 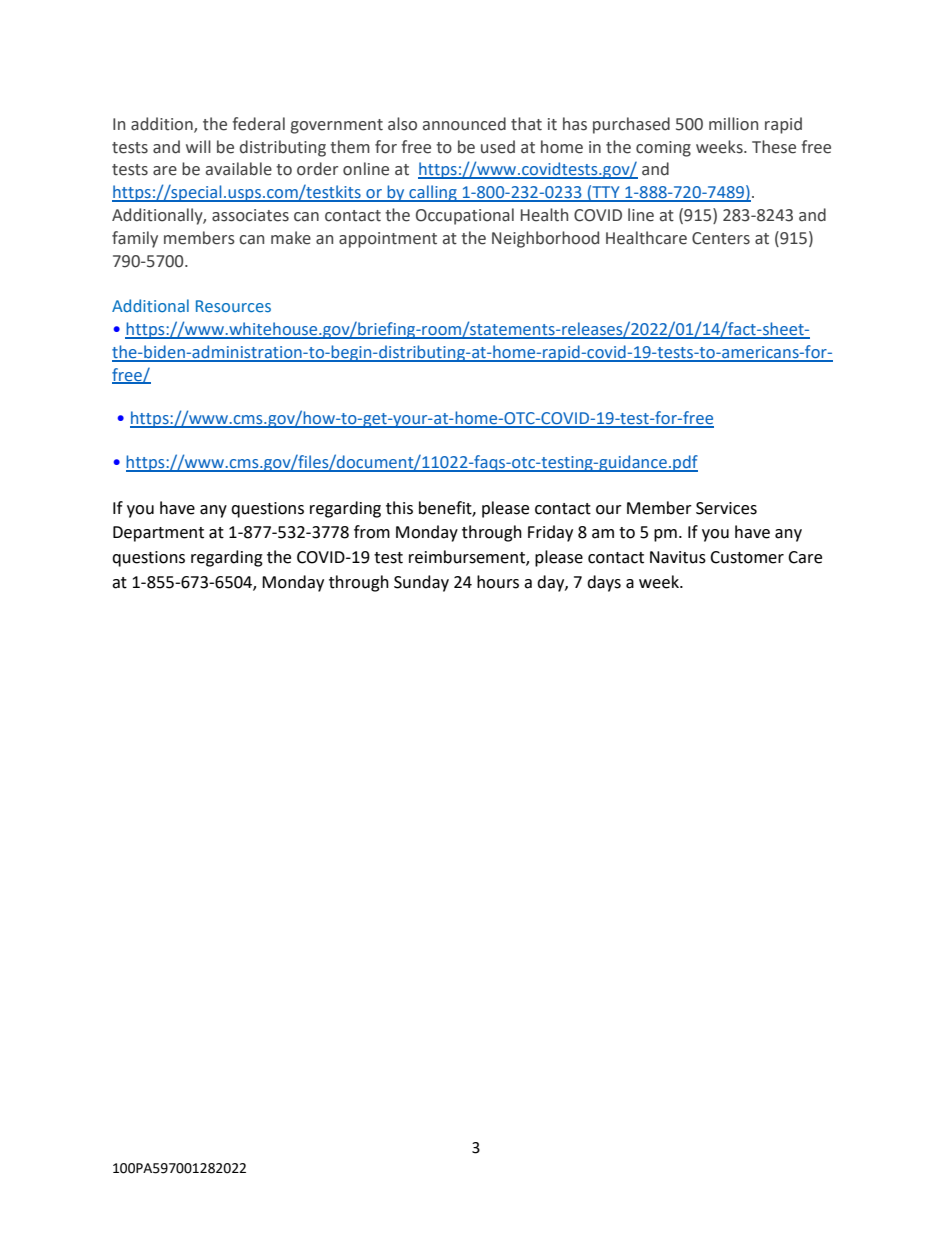 What do you see at coordinates (233, 306) in the page?
I see `Resources` at bounding box center [233, 306].
